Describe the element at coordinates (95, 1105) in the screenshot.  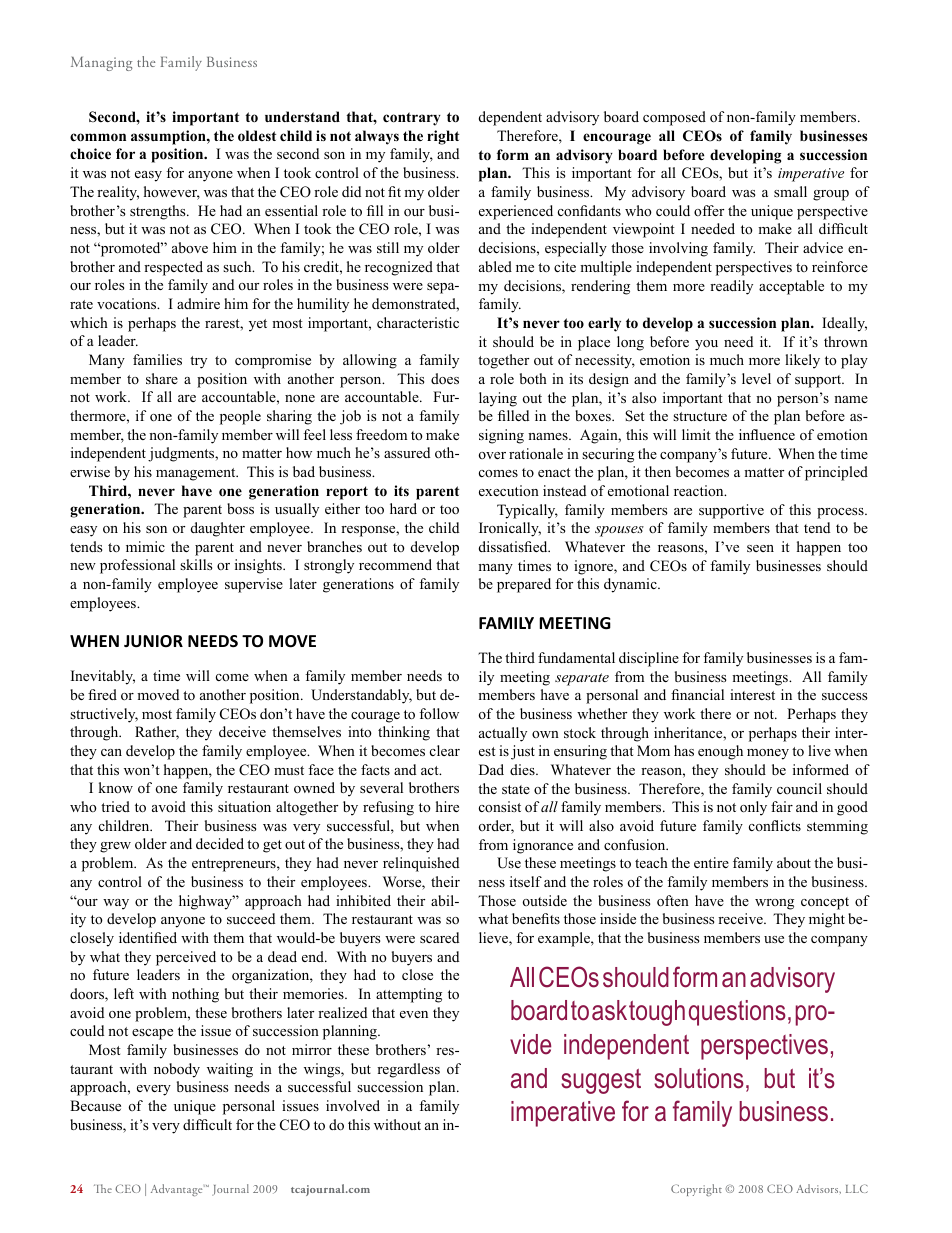
I see `Because` at that location.
